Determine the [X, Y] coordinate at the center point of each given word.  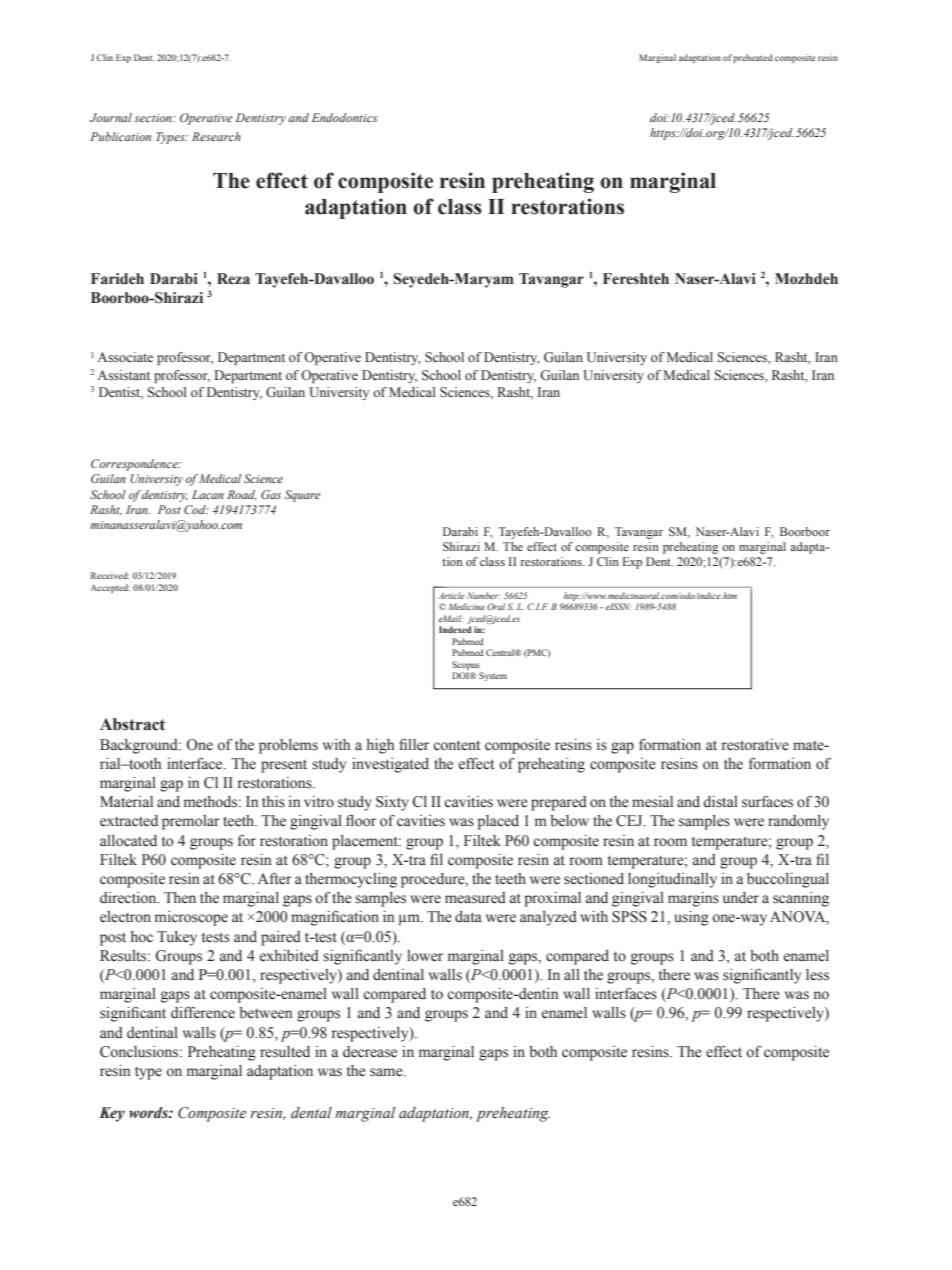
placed [498, 822]
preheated [753, 58]
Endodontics [344, 117]
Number [484, 595]
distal [720, 802]
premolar [191, 822]
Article [451, 595]
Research [216, 136]
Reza [233, 279]
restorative [755, 745]
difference [203, 1013]
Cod [196, 509]
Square [302, 496]
